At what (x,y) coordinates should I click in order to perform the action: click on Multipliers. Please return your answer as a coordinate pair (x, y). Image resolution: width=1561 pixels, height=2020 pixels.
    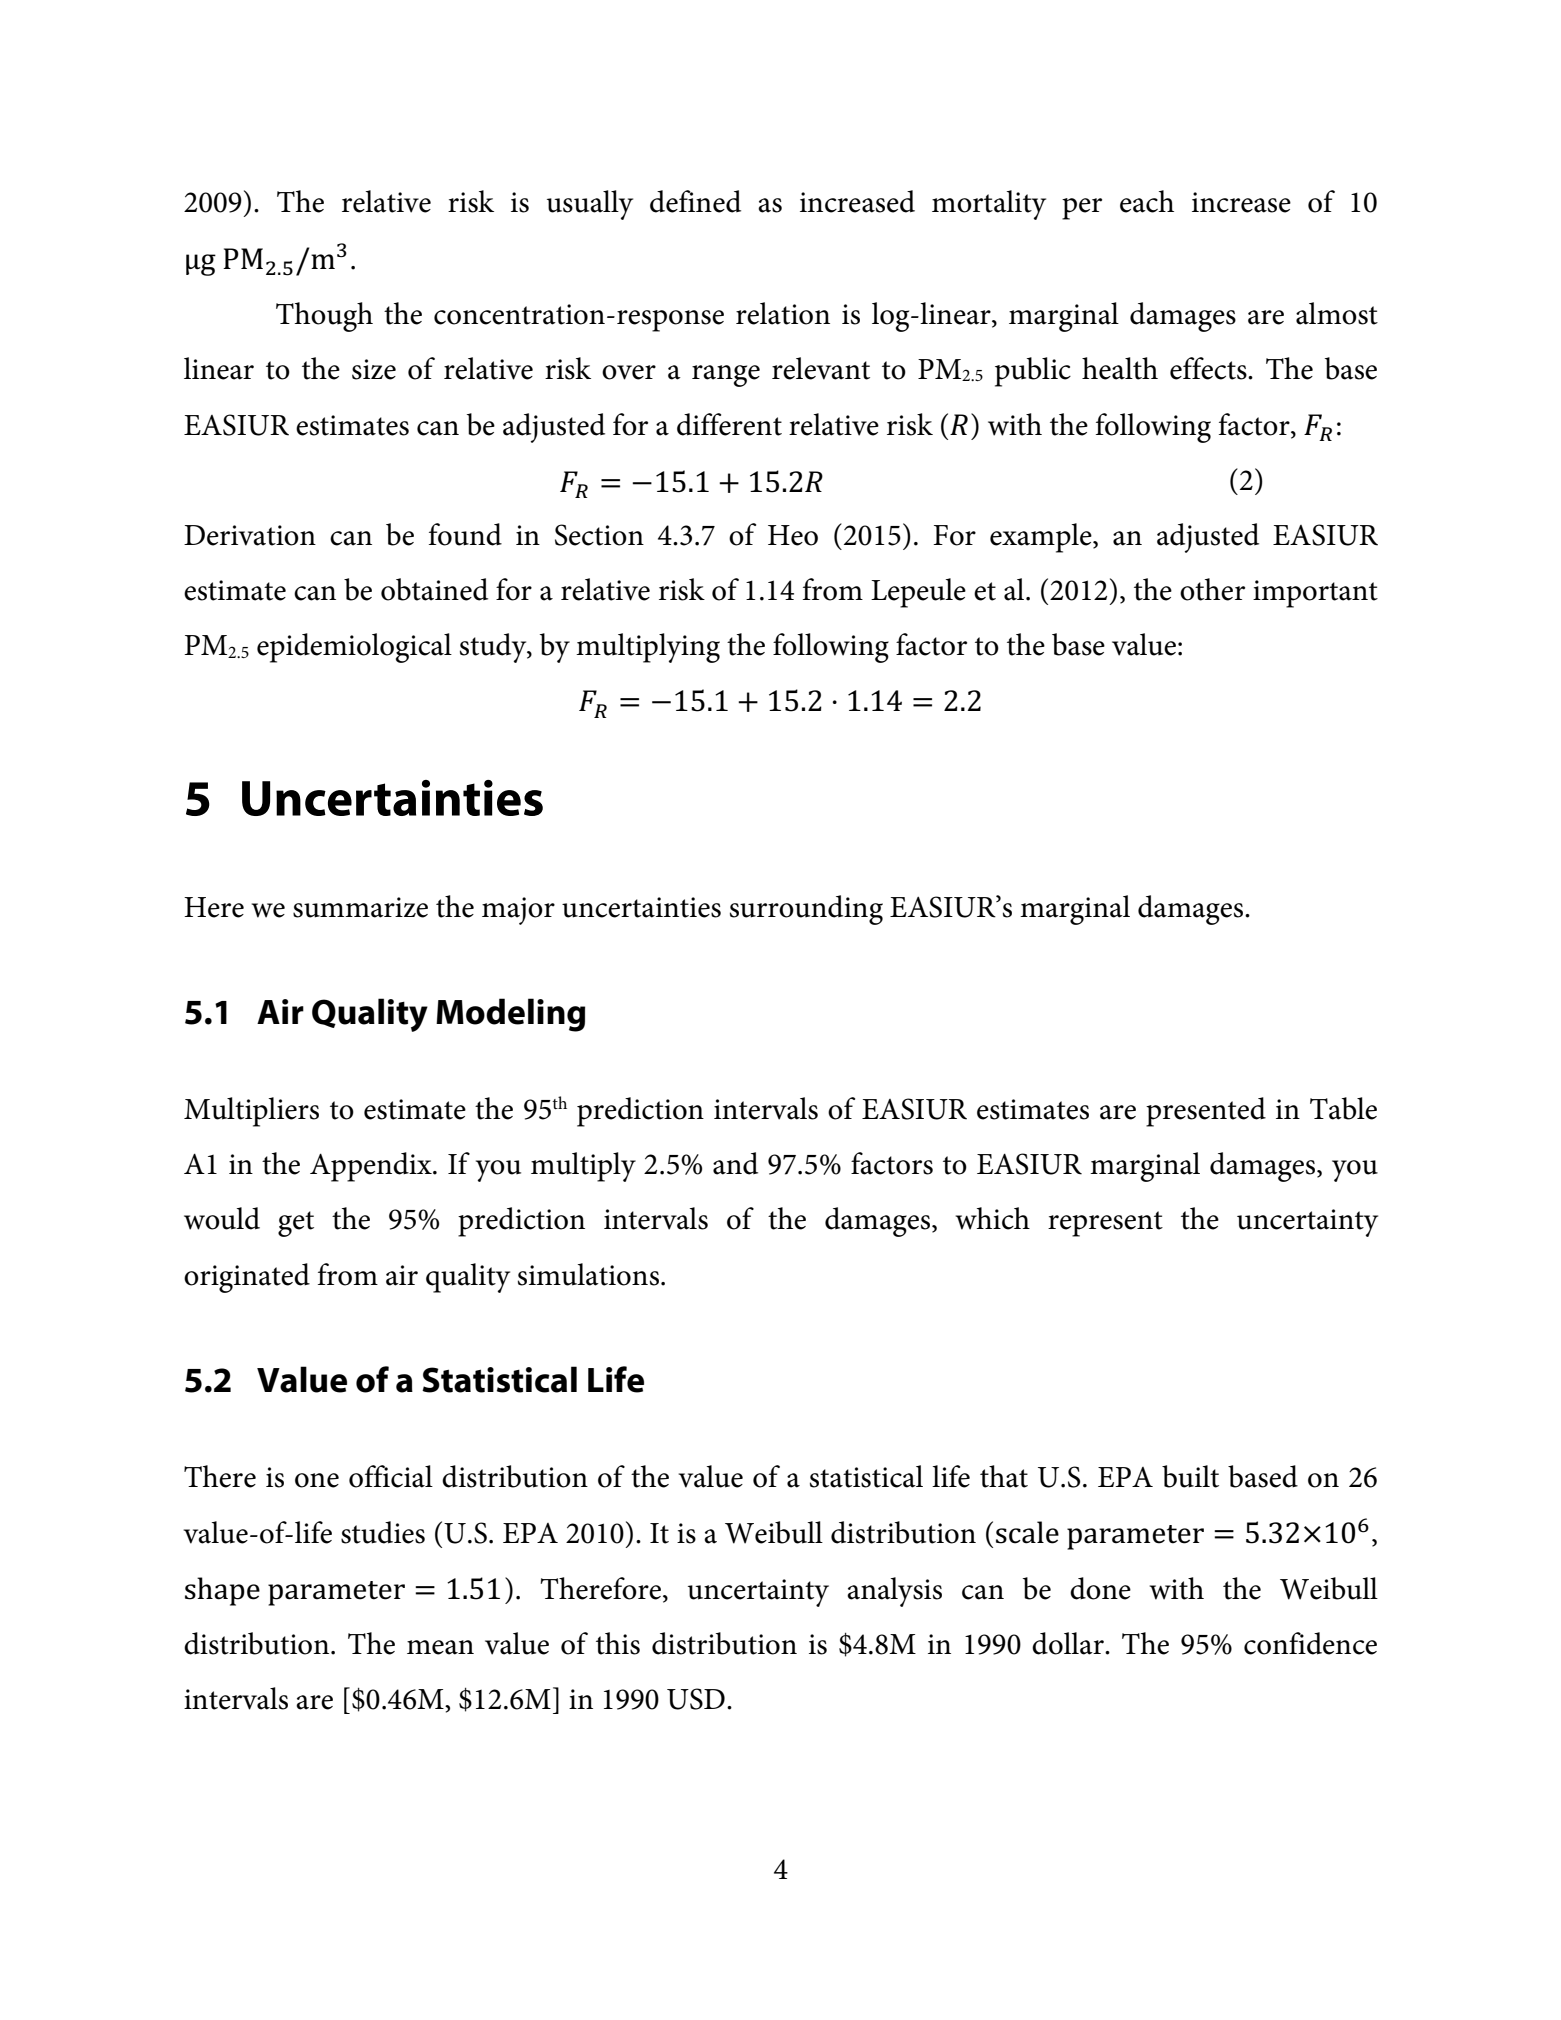
    Looking at the image, I should click on (251, 1112).
